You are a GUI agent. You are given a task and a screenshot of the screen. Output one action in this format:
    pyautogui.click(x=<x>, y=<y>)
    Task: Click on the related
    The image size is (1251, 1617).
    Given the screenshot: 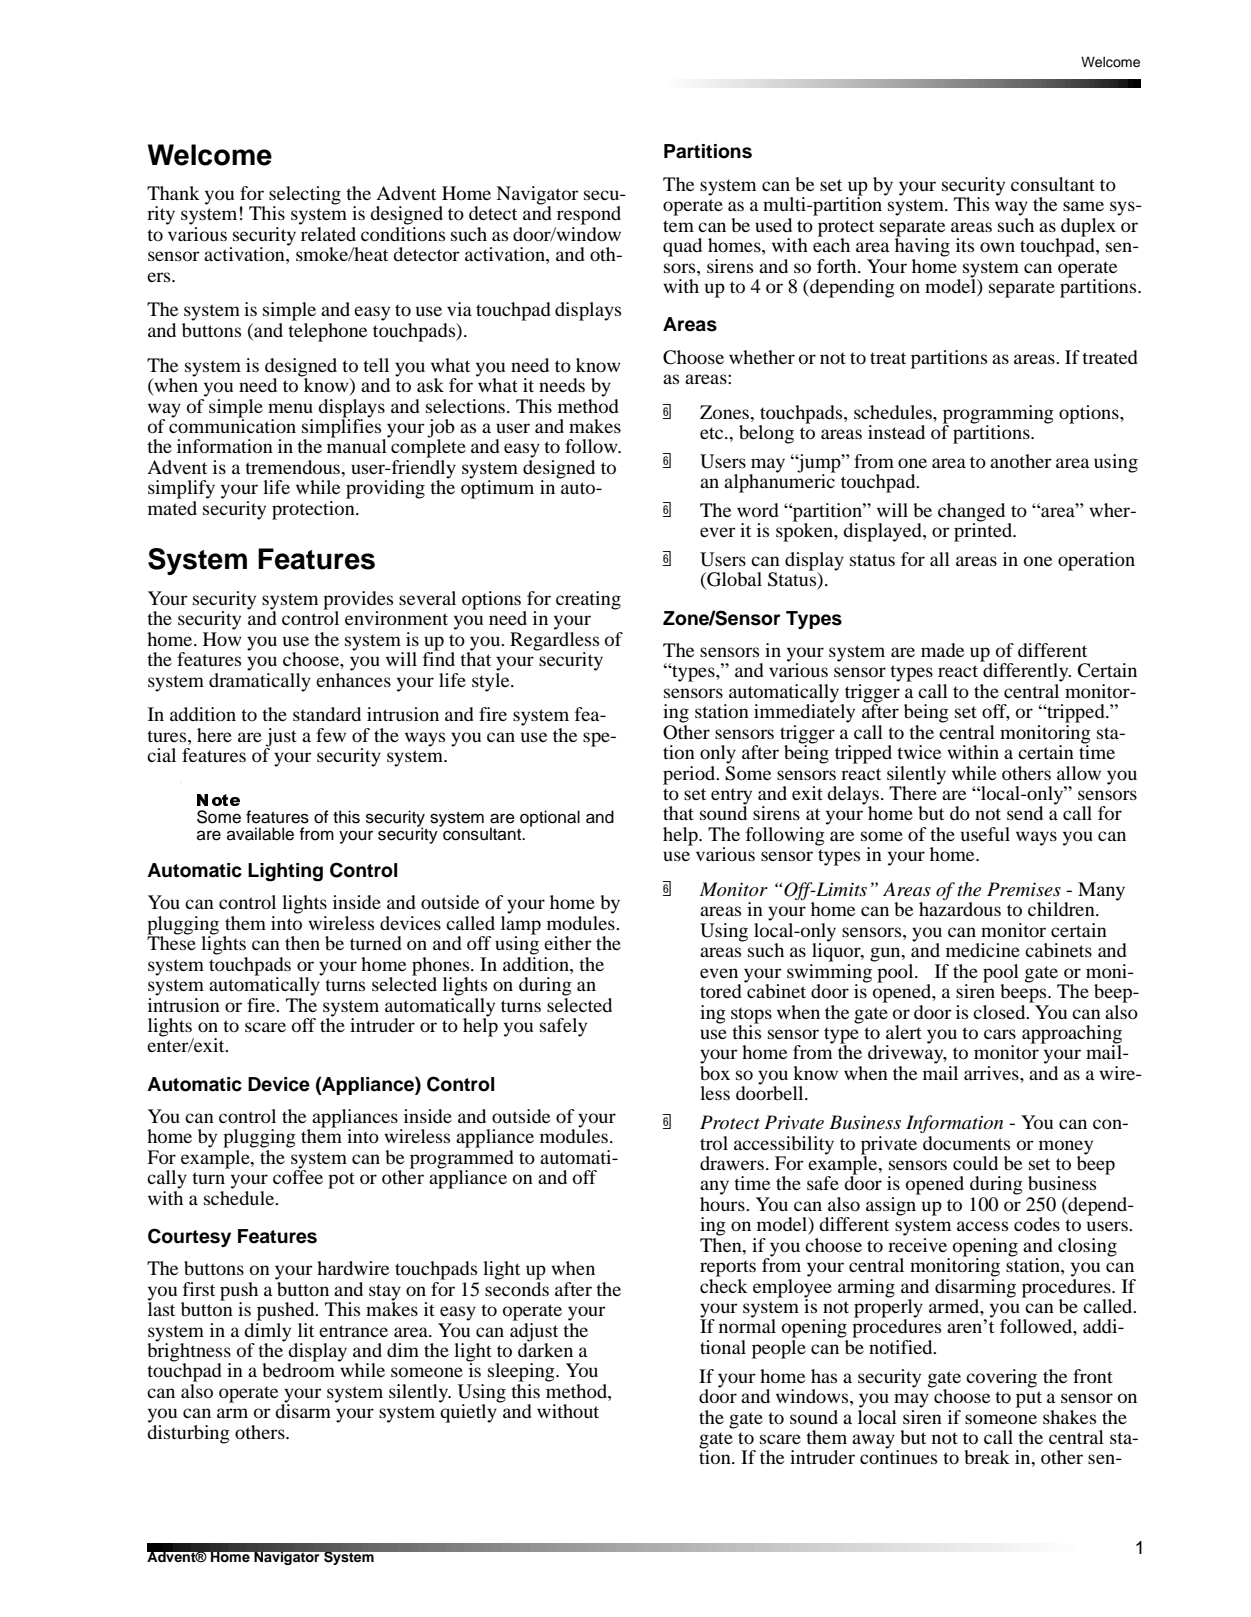 What is the action you would take?
    pyautogui.click(x=327, y=232)
